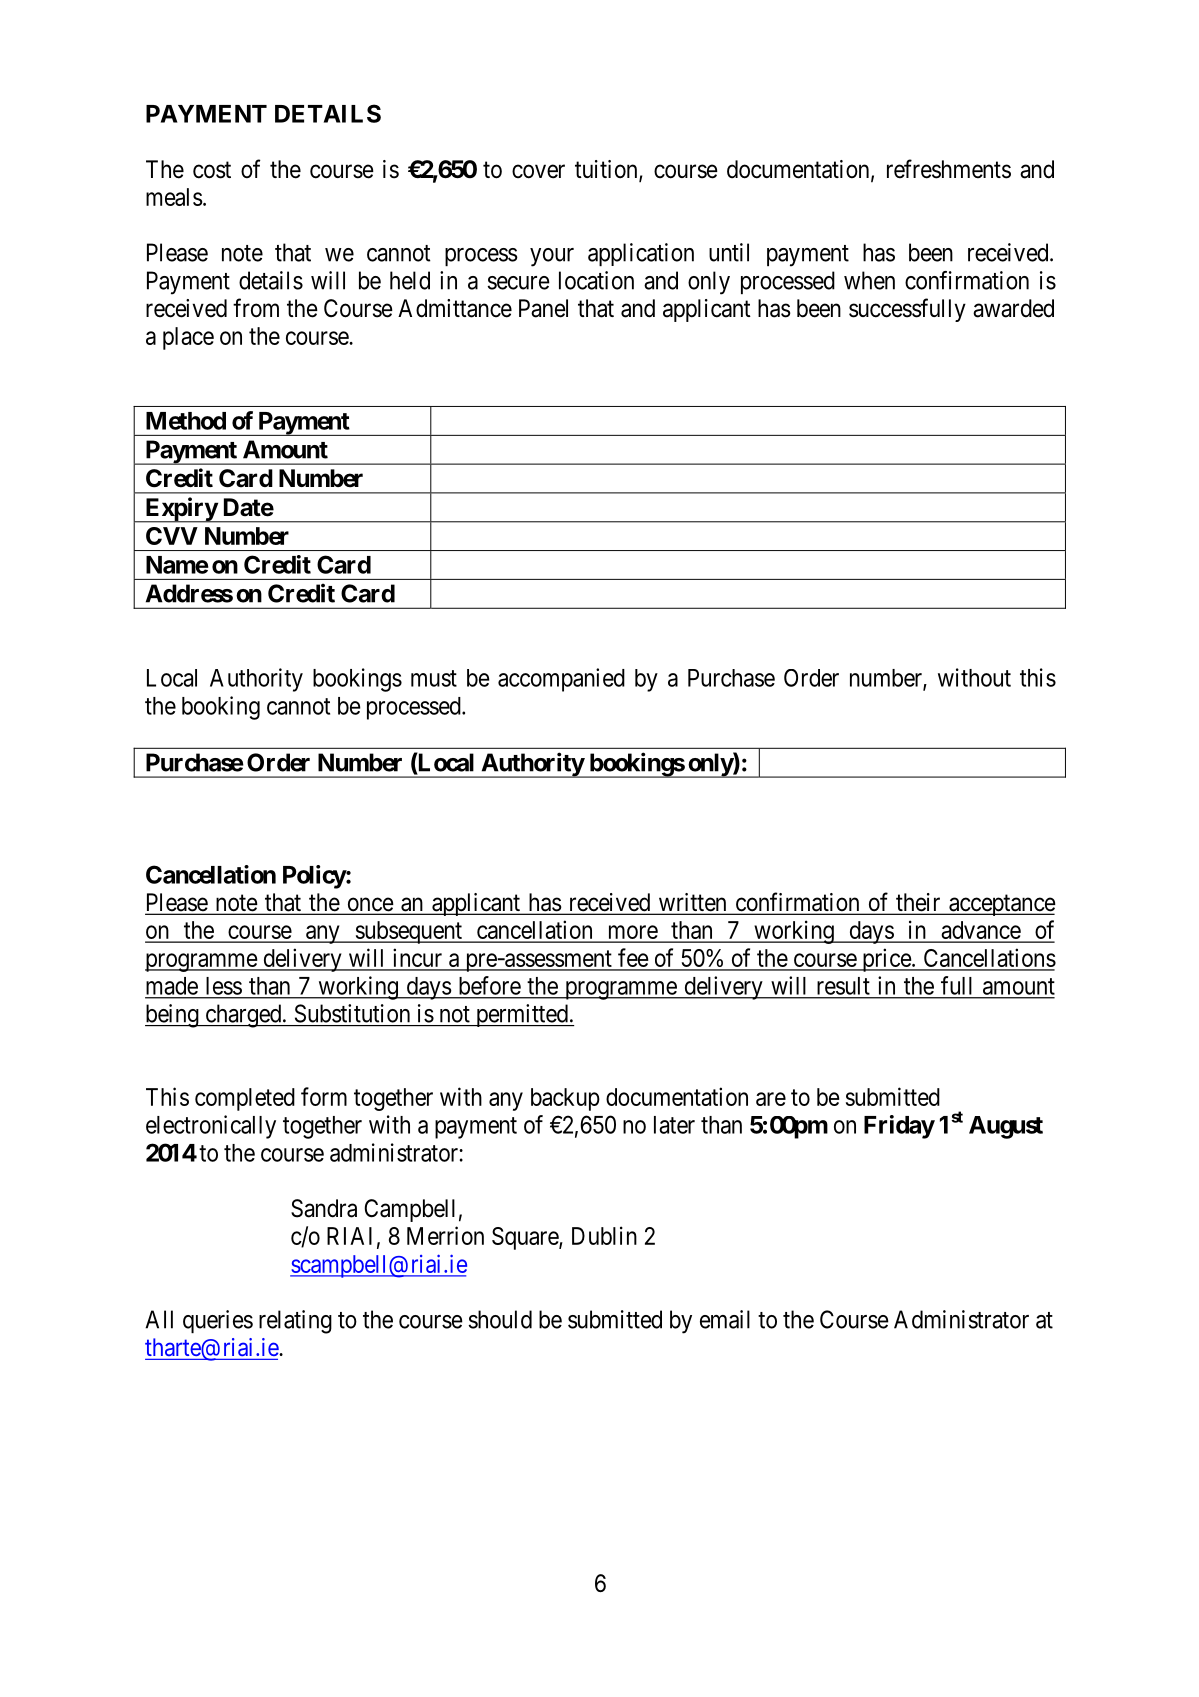  What do you see at coordinates (565, 1099) in the screenshot?
I see `backup` at bounding box center [565, 1099].
